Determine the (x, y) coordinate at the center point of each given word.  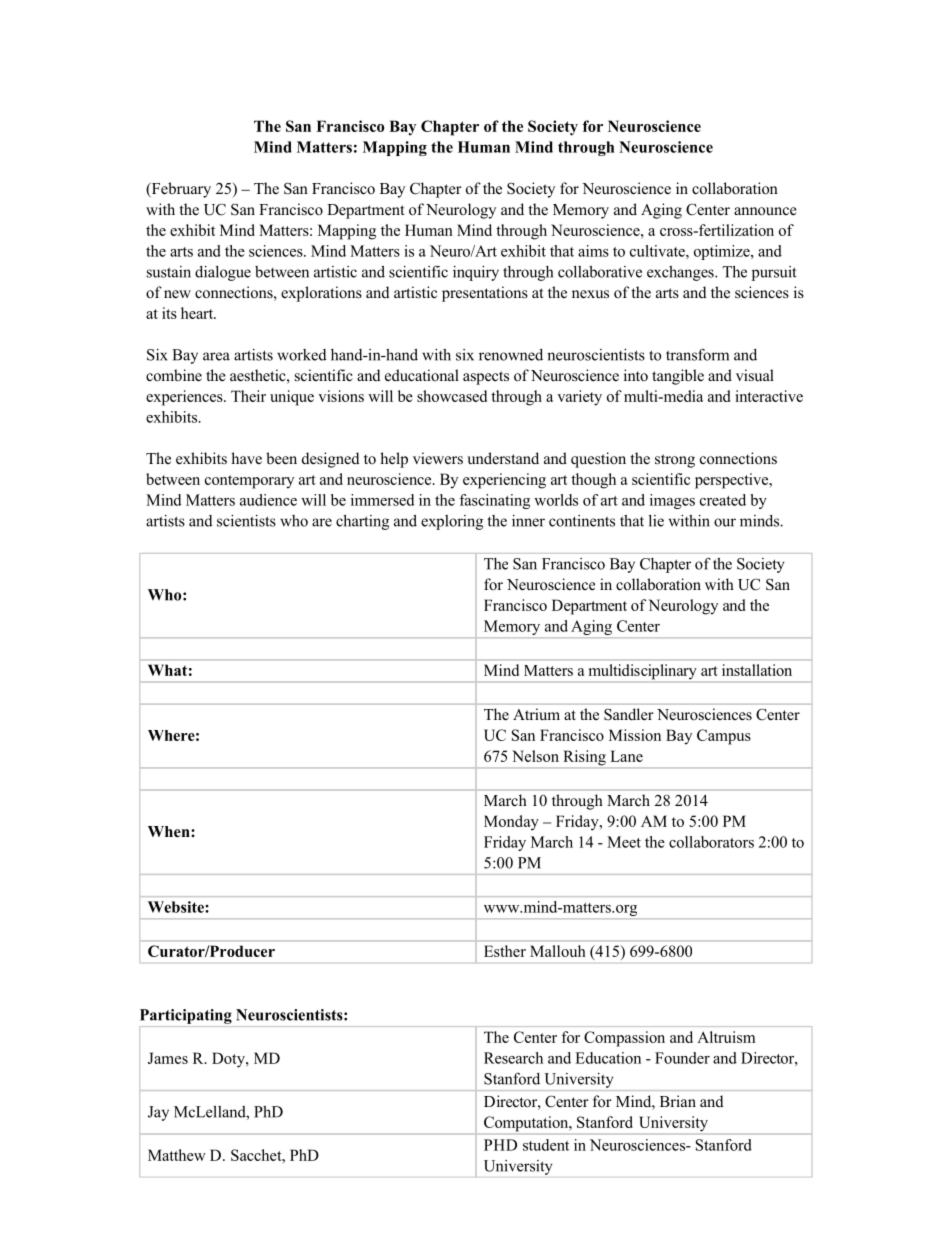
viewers (438, 458)
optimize (723, 252)
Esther (505, 951)
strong (675, 461)
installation (757, 670)
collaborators (711, 842)
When (170, 832)
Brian (678, 1101)
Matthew (177, 1155)
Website (177, 907)
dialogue (223, 273)
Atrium (536, 714)
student (546, 1145)
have (246, 458)
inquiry (476, 273)
